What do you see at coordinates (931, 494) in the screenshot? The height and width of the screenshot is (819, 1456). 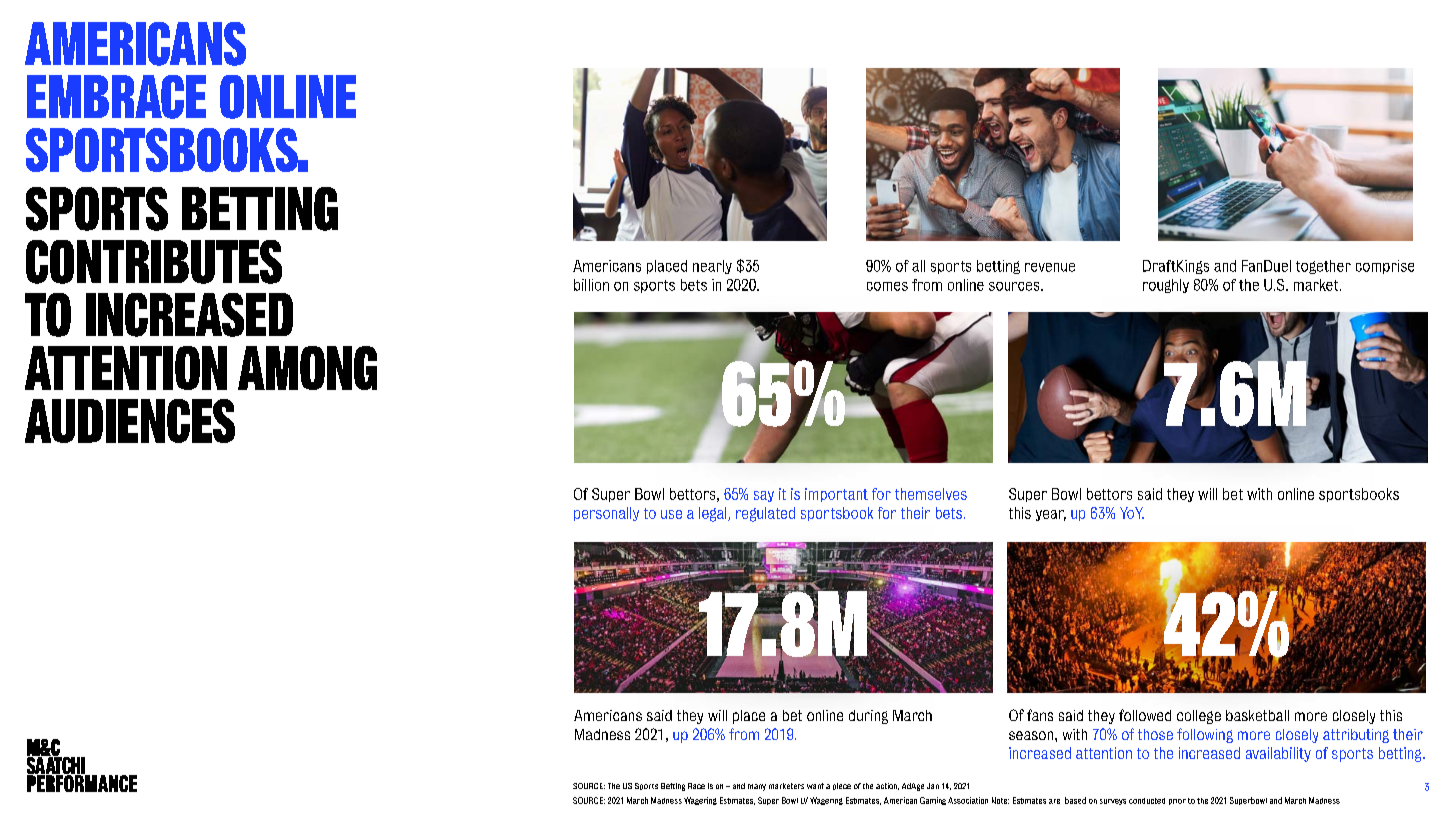 I see `themselves` at bounding box center [931, 494].
